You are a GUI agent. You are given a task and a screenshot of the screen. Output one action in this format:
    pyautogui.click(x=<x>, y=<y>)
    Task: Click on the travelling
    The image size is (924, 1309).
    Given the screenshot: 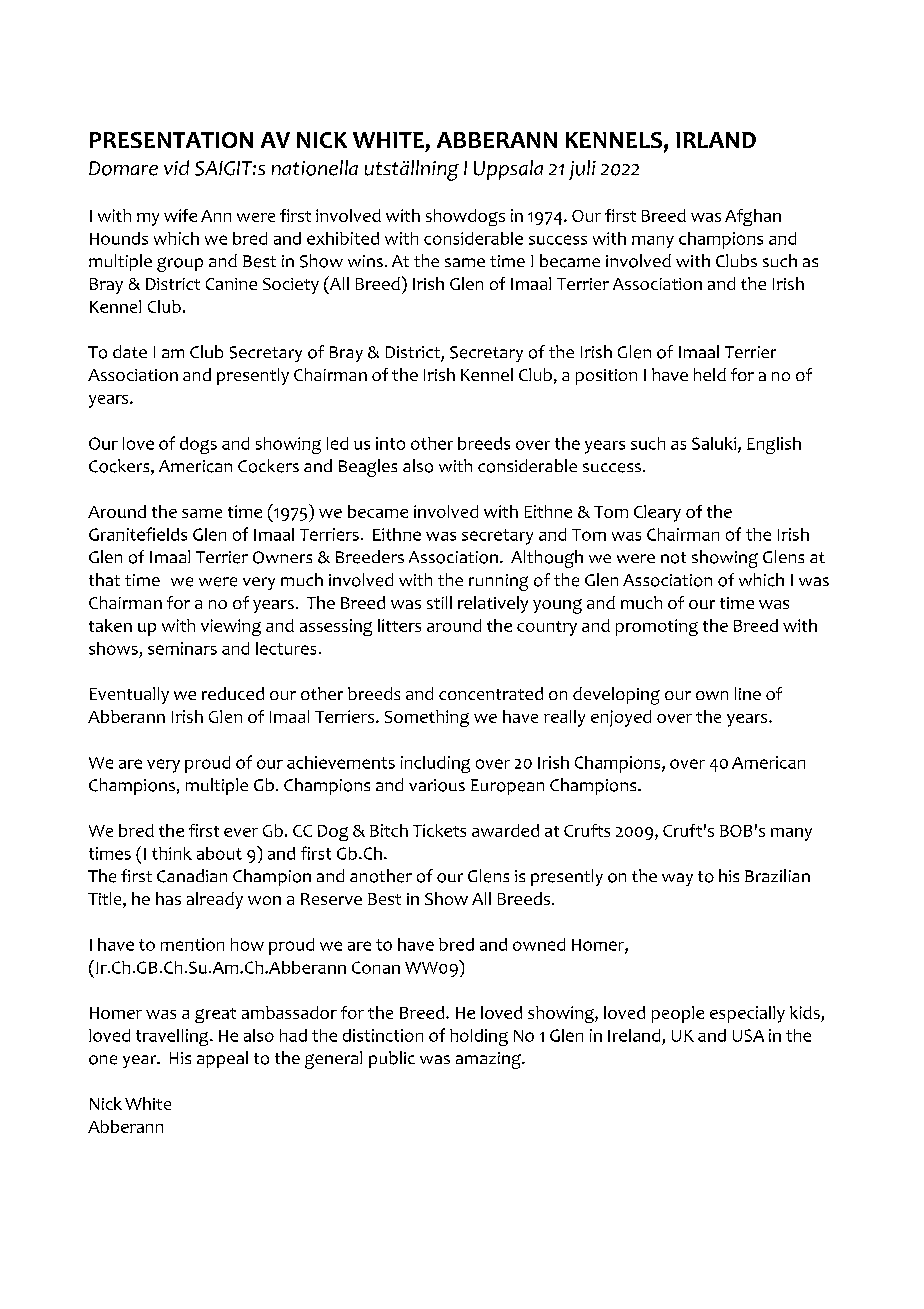 What is the action you would take?
    pyautogui.click(x=173, y=1037)
